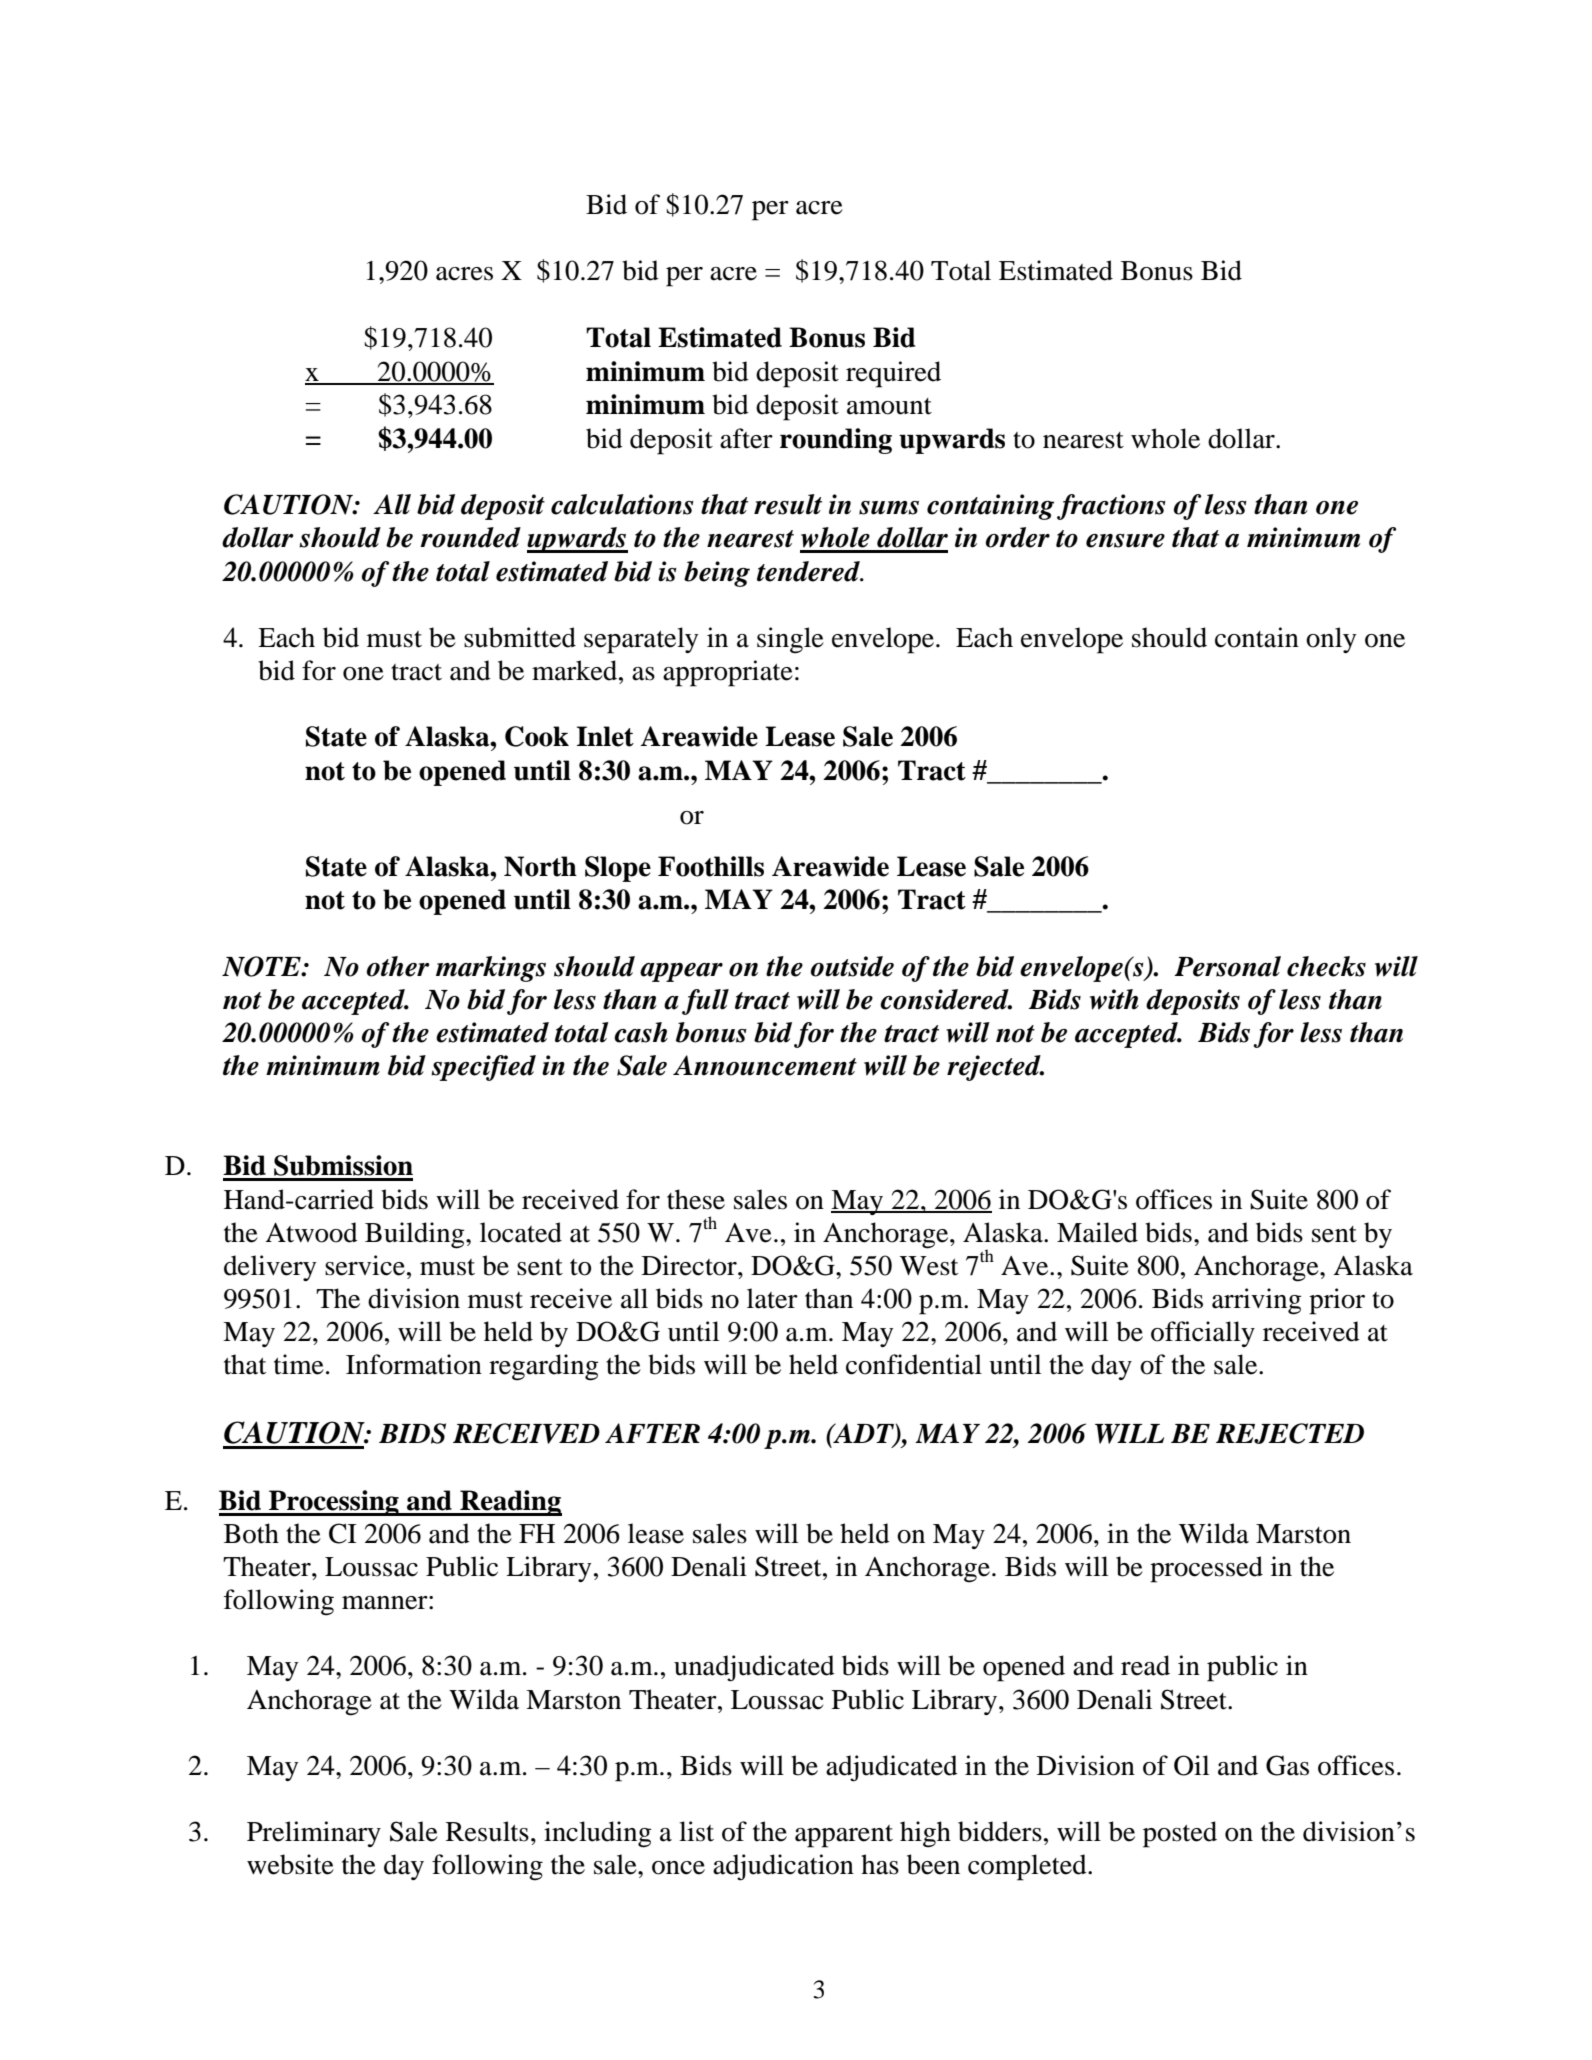 Image resolution: width=1592 pixels, height=2060 pixels. I want to click on confidential, so click(914, 1364).
